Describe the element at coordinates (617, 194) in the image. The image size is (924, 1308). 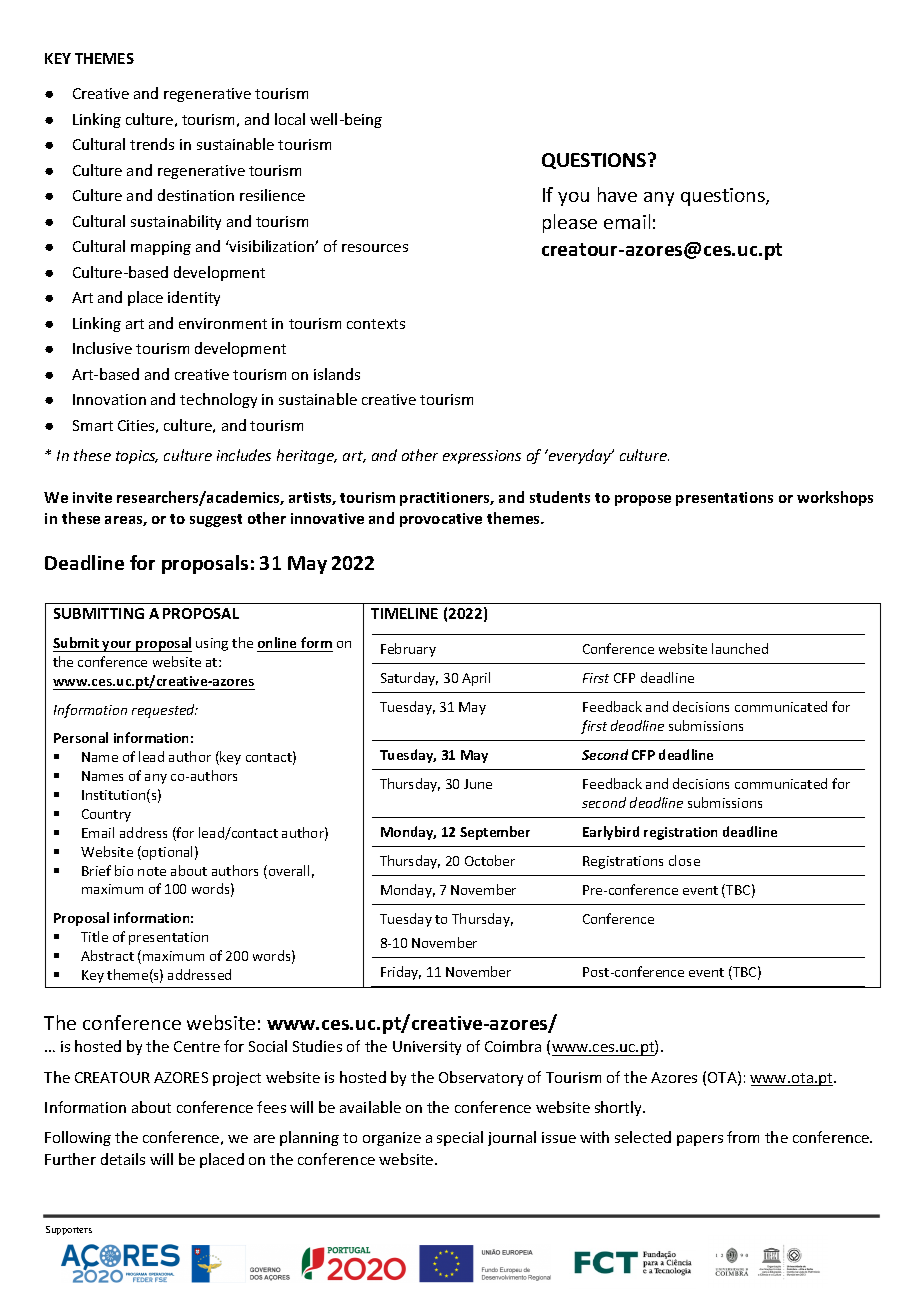
I see `have` at that location.
